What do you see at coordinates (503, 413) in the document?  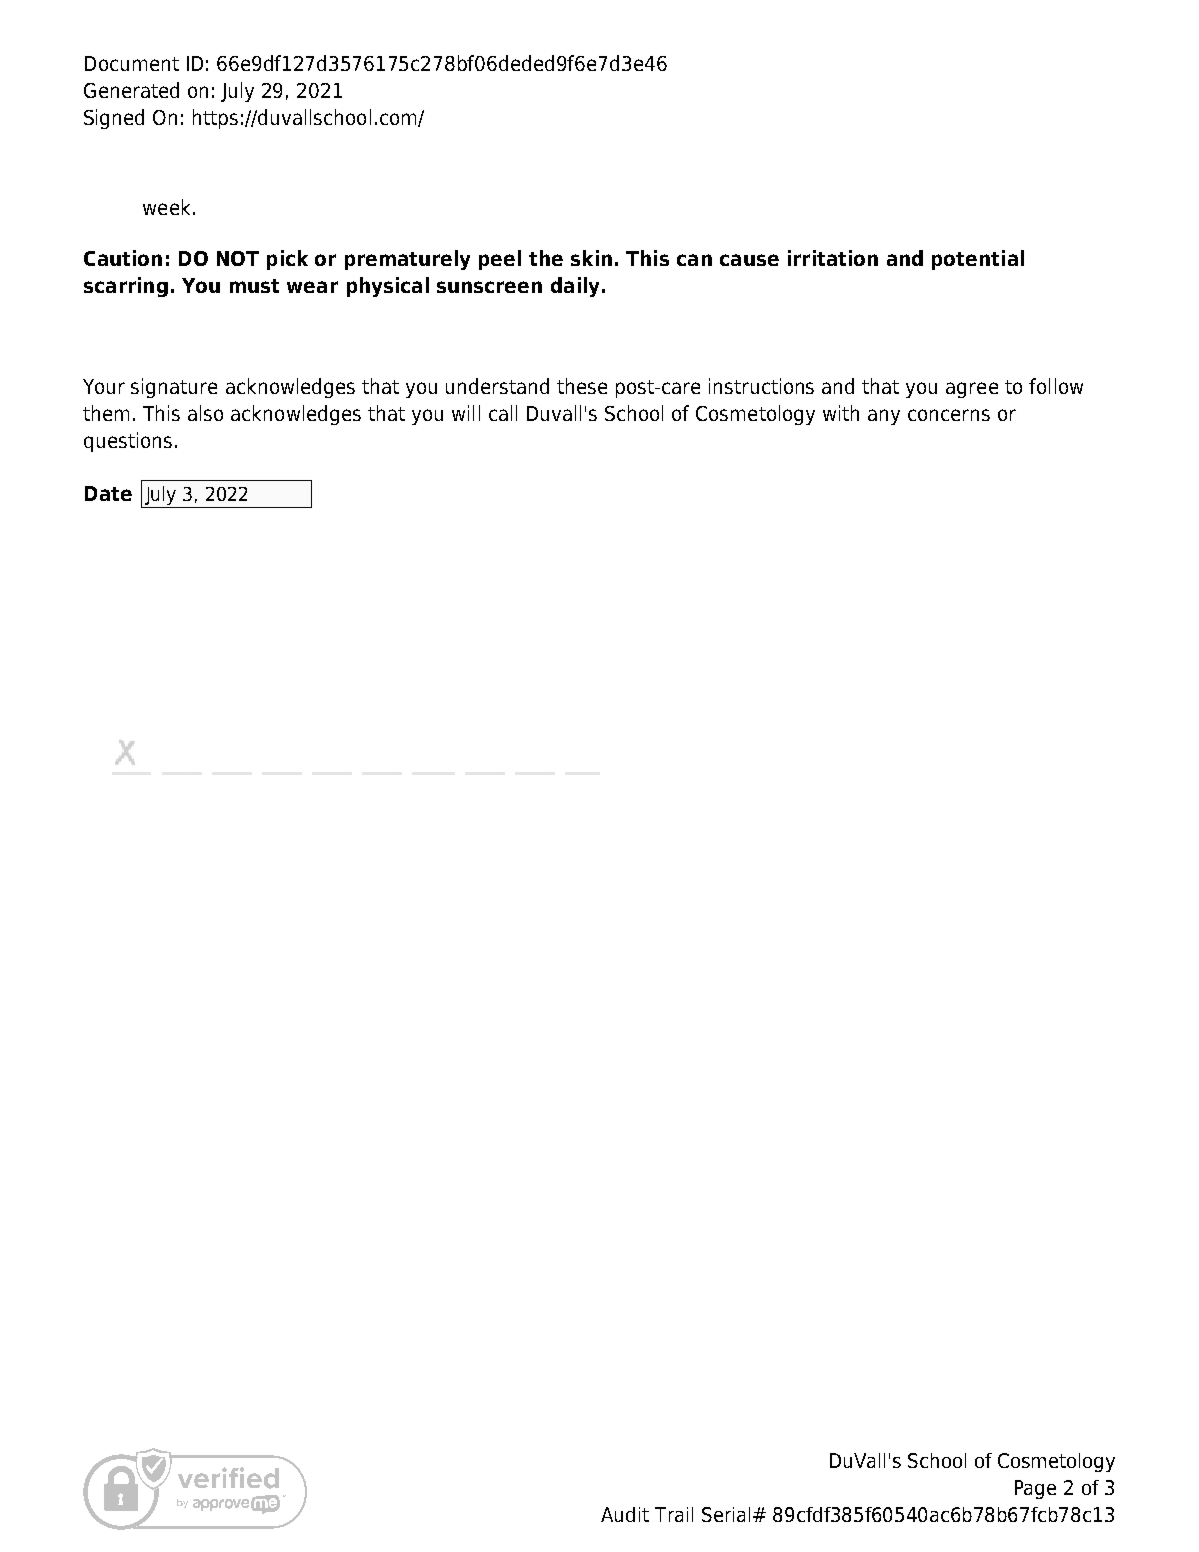 I see `call` at bounding box center [503, 413].
